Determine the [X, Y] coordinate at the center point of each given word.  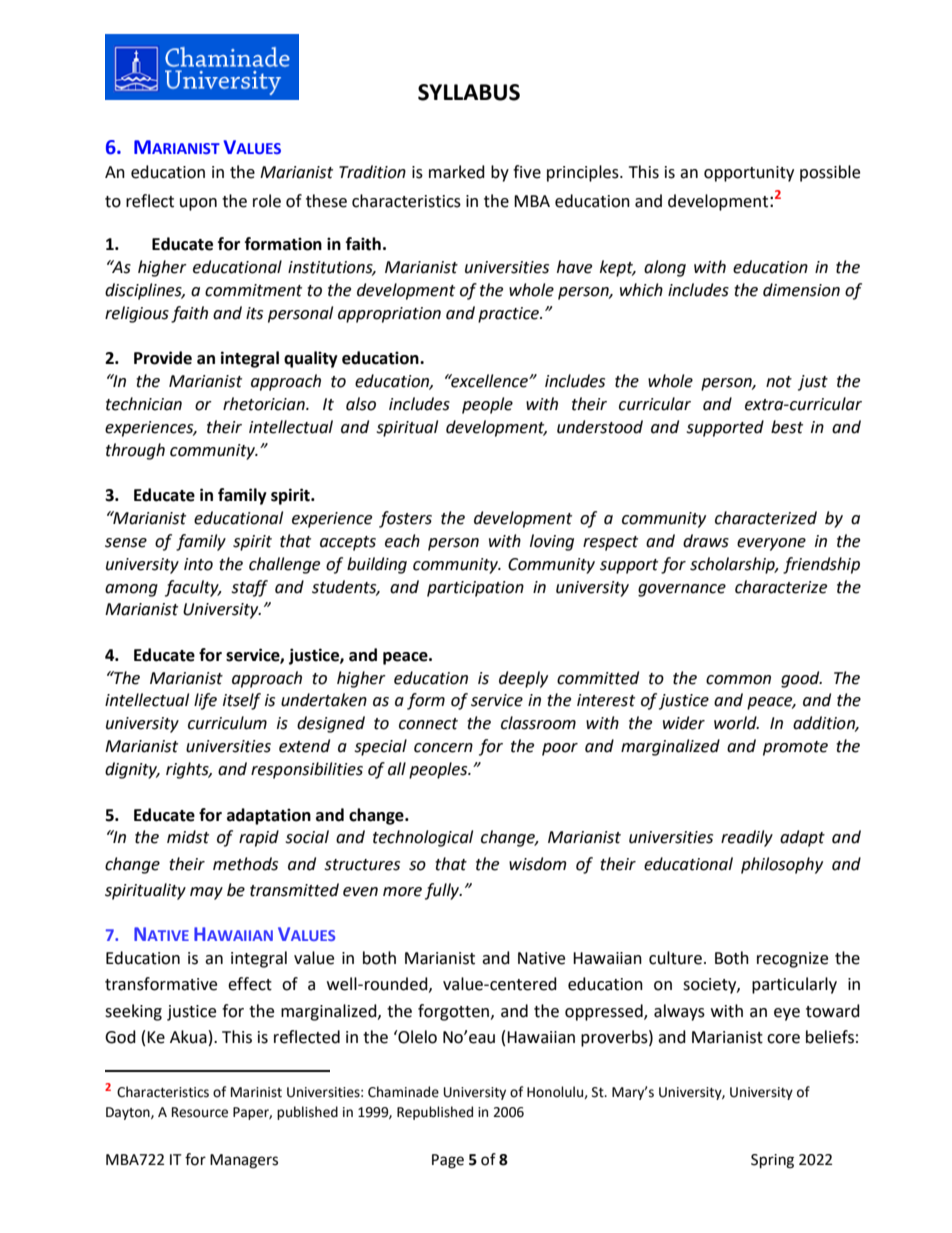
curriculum [227, 723]
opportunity [749, 174]
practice [510, 315]
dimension [801, 290]
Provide [163, 358]
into [198, 564]
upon [198, 204]
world [736, 723]
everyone [771, 544]
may [206, 893]
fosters [405, 519]
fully [443, 891]
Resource [200, 1112]
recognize [792, 960]
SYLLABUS [469, 92]
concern [443, 748]
